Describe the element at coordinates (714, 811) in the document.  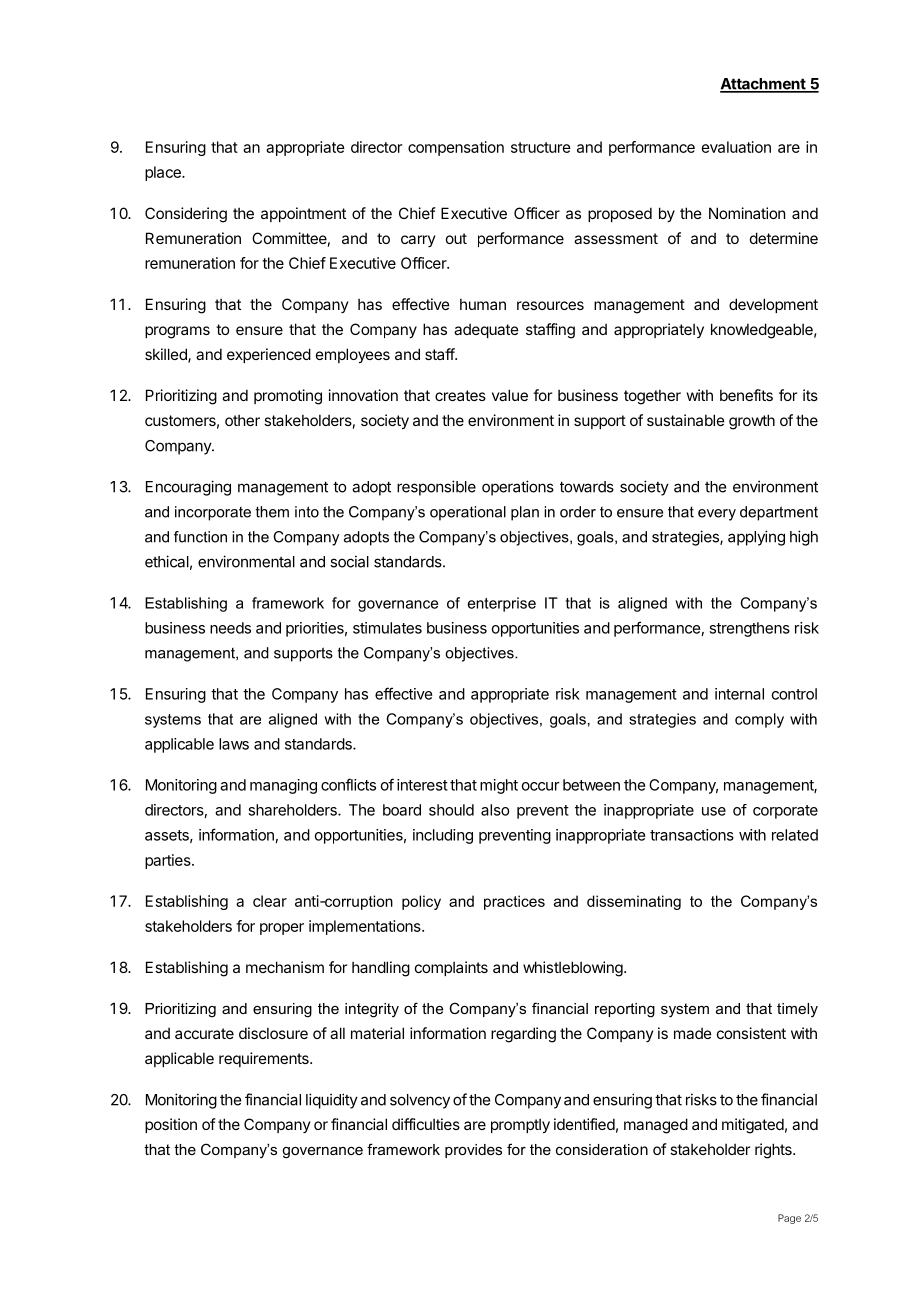
I see `use` at that location.
